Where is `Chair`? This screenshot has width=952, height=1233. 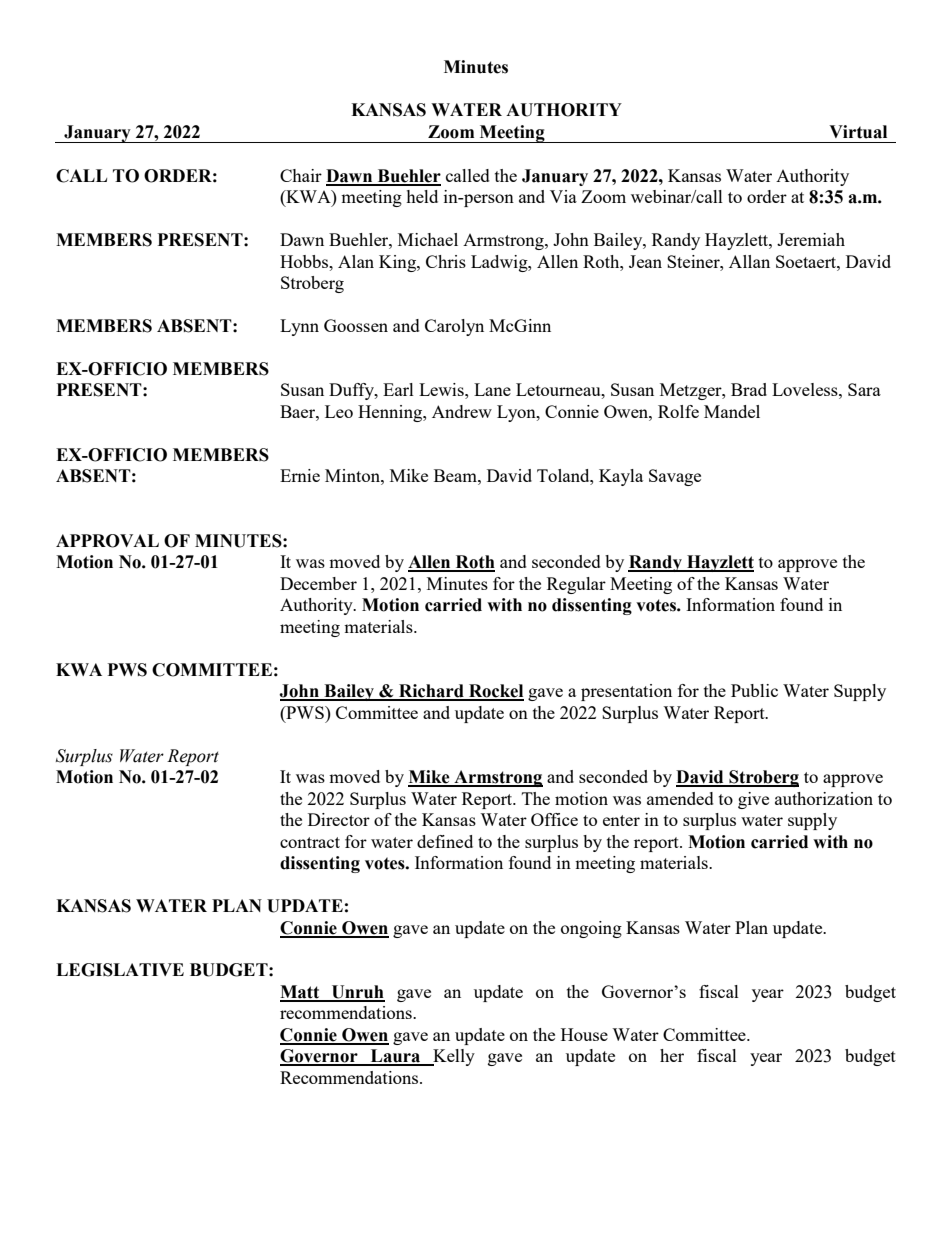
Chair is located at coordinates (301, 175).
